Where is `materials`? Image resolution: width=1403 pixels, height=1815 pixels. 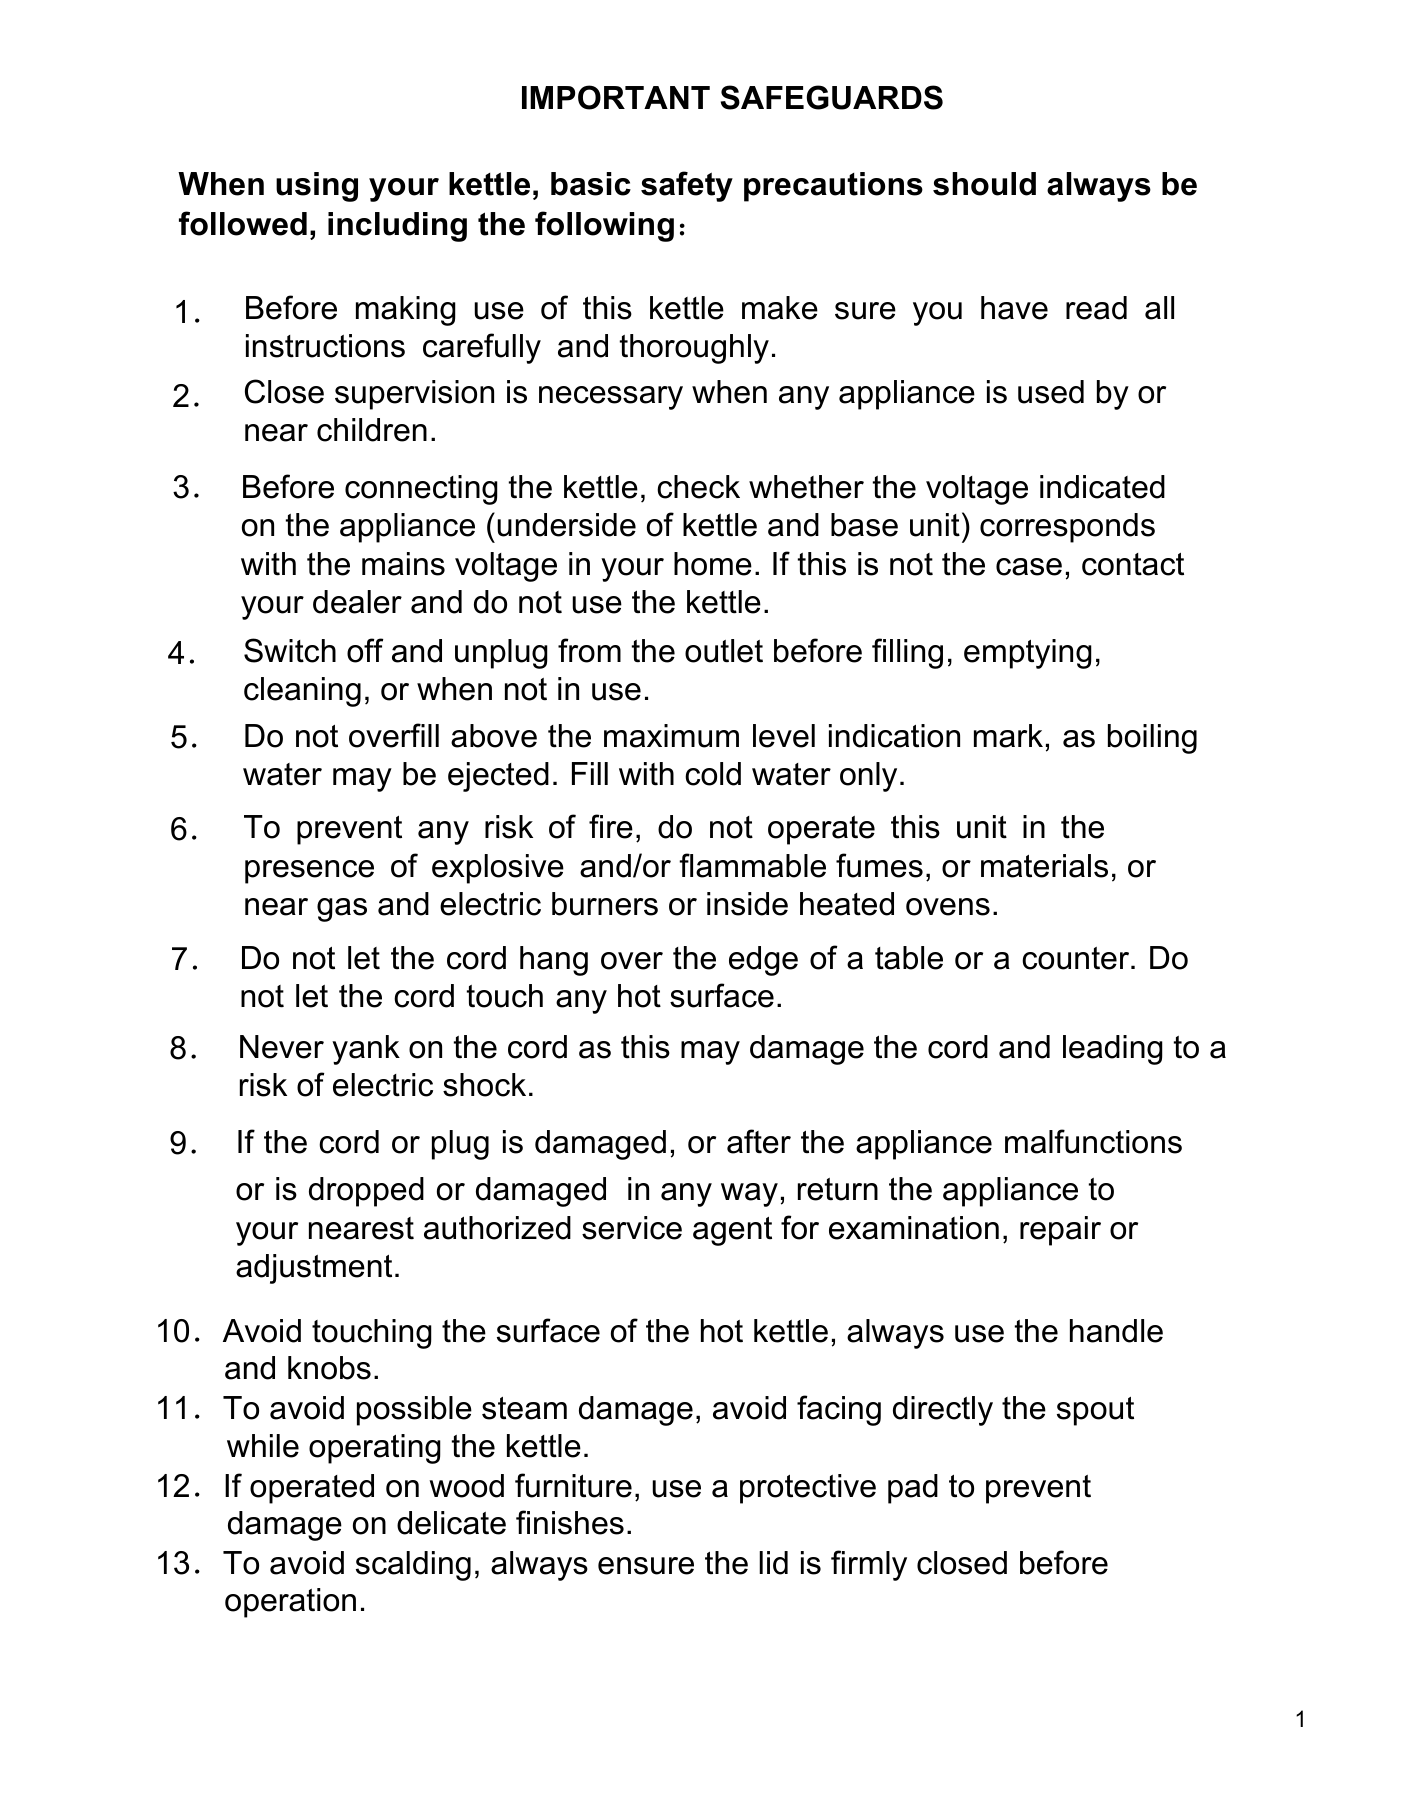 materials is located at coordinates (1044, 866).
